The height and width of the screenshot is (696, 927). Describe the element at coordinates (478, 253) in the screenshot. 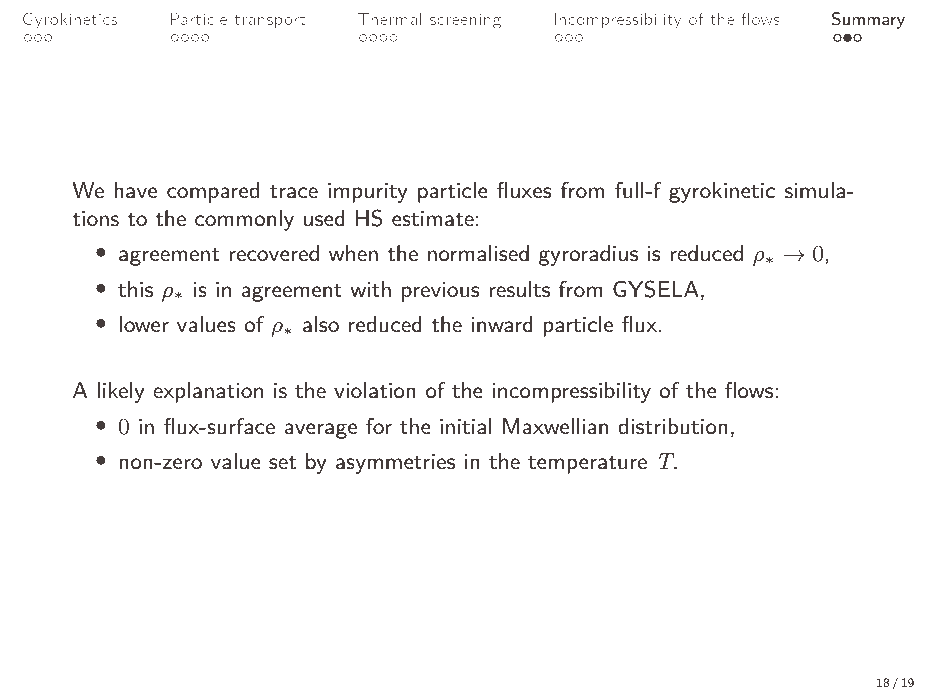

I see `normalised` at that location.
